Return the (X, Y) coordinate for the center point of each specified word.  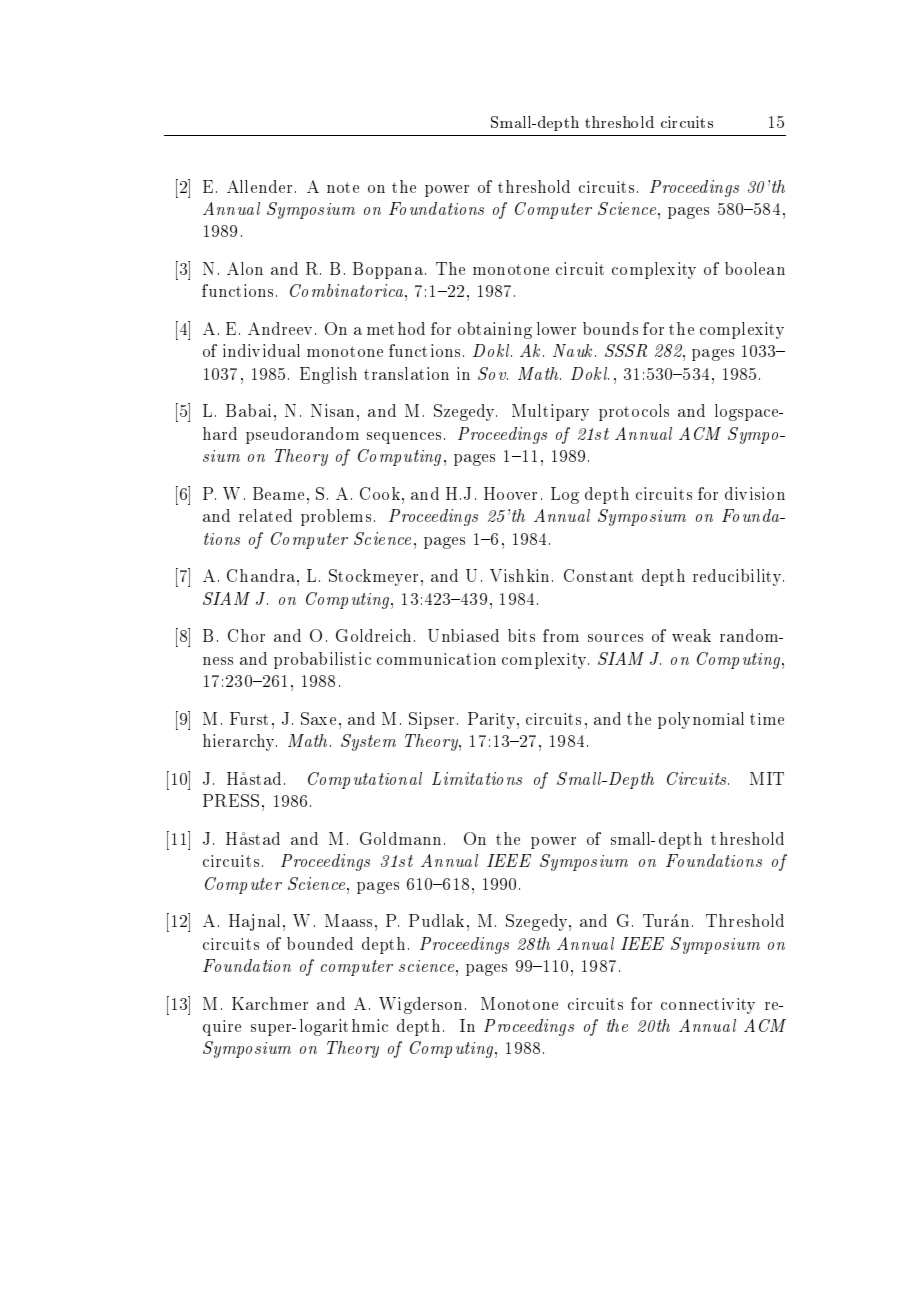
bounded (320, 943)
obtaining (495, 330)
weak (691, 635)
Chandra (261, 575)
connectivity (708, 1006)
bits (521, 635)
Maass (348, 920)
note (343, 187)
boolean (755, 268)
